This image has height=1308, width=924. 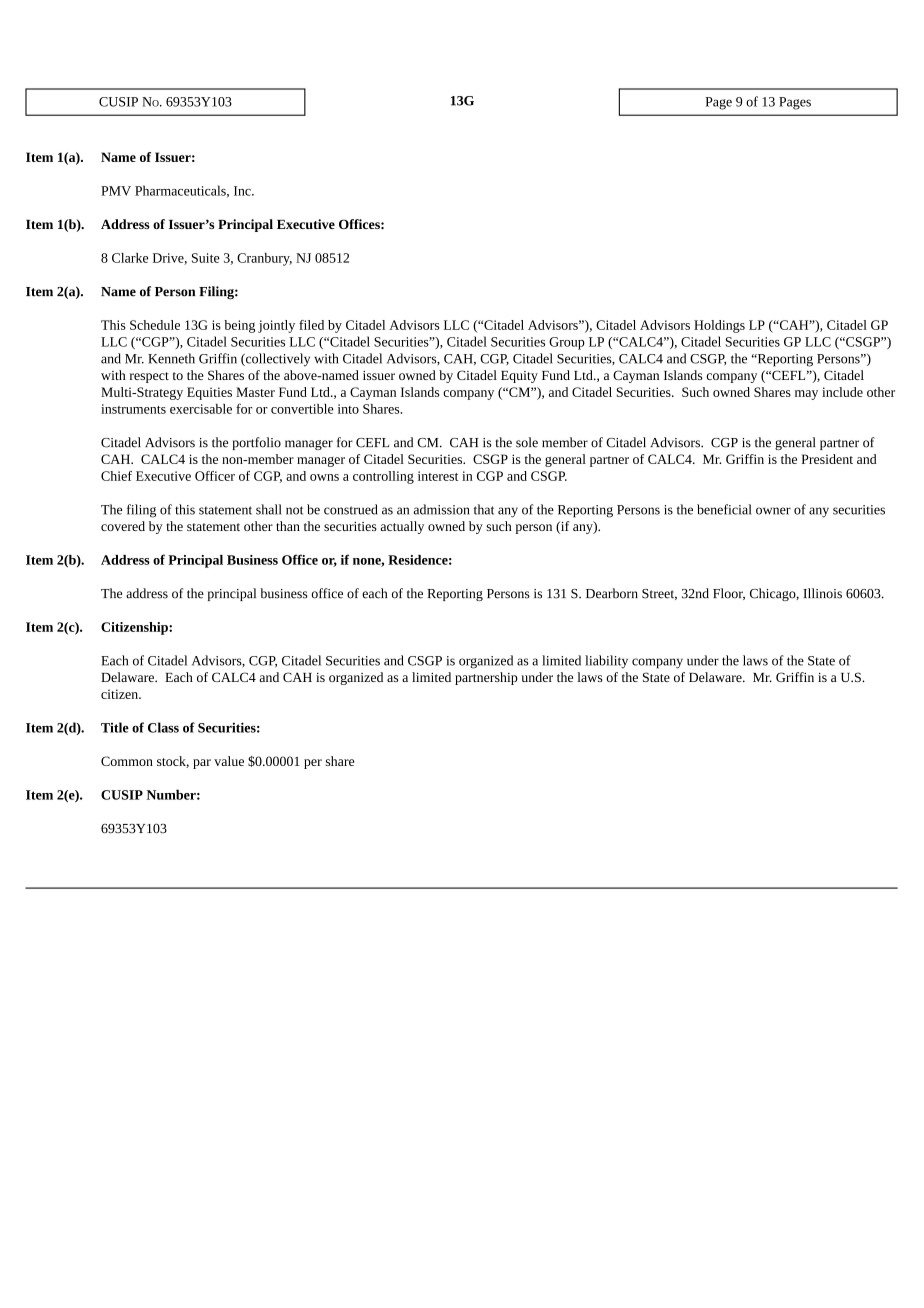 What do you see at coordinates (773, 511) in the image?
I see `owner` at bounding box center [773, 511].
